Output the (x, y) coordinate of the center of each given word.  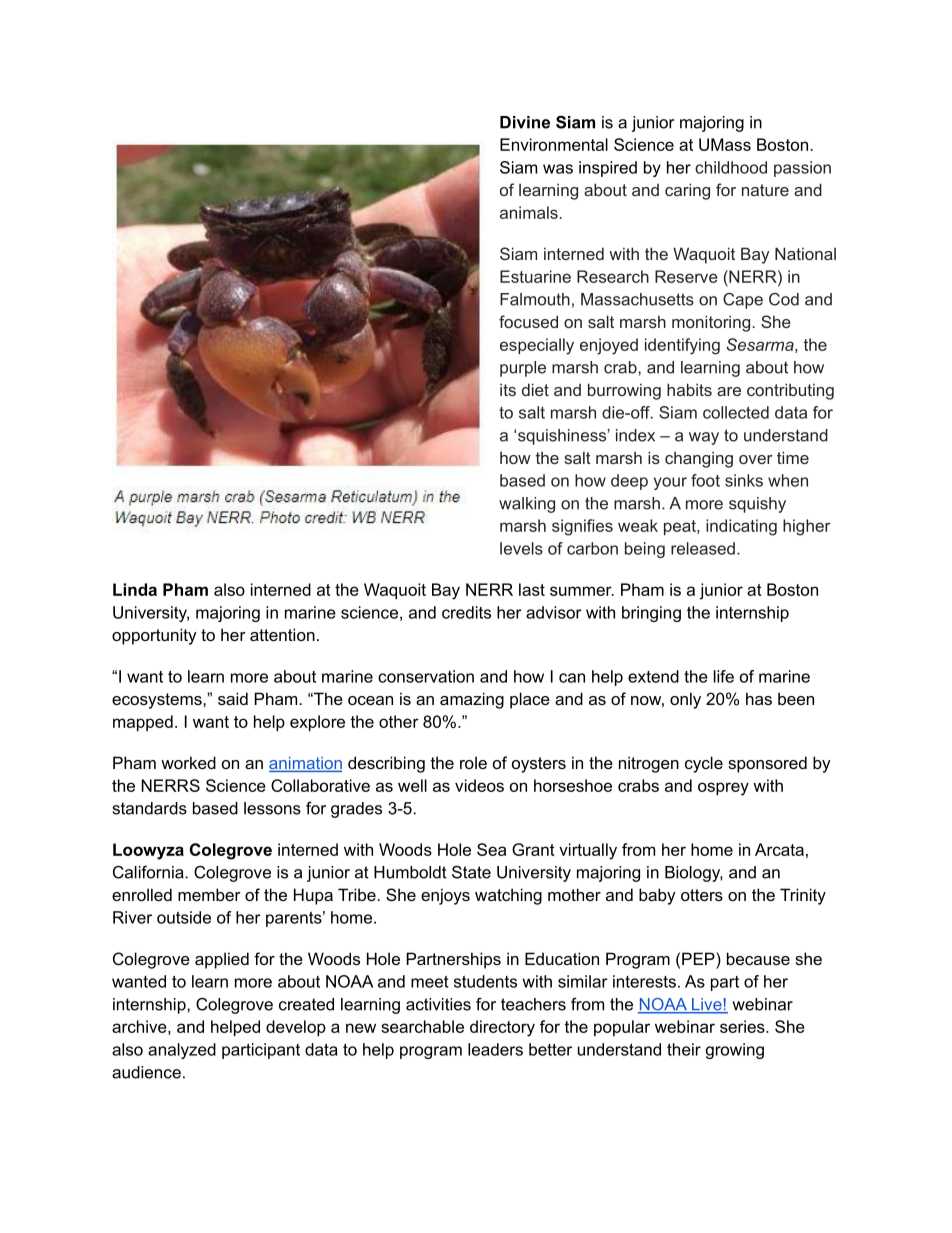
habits (689, 389)
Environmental (554, 144)
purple (523, 369)
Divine (525, 122)
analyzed (182, 1051)
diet (535, 389)
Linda (135, 589)
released (703, 548)
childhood (731, 167)
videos (479, 785)
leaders (495, 1049)
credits (466, 612)
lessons (272, 808)
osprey (723, 789)
